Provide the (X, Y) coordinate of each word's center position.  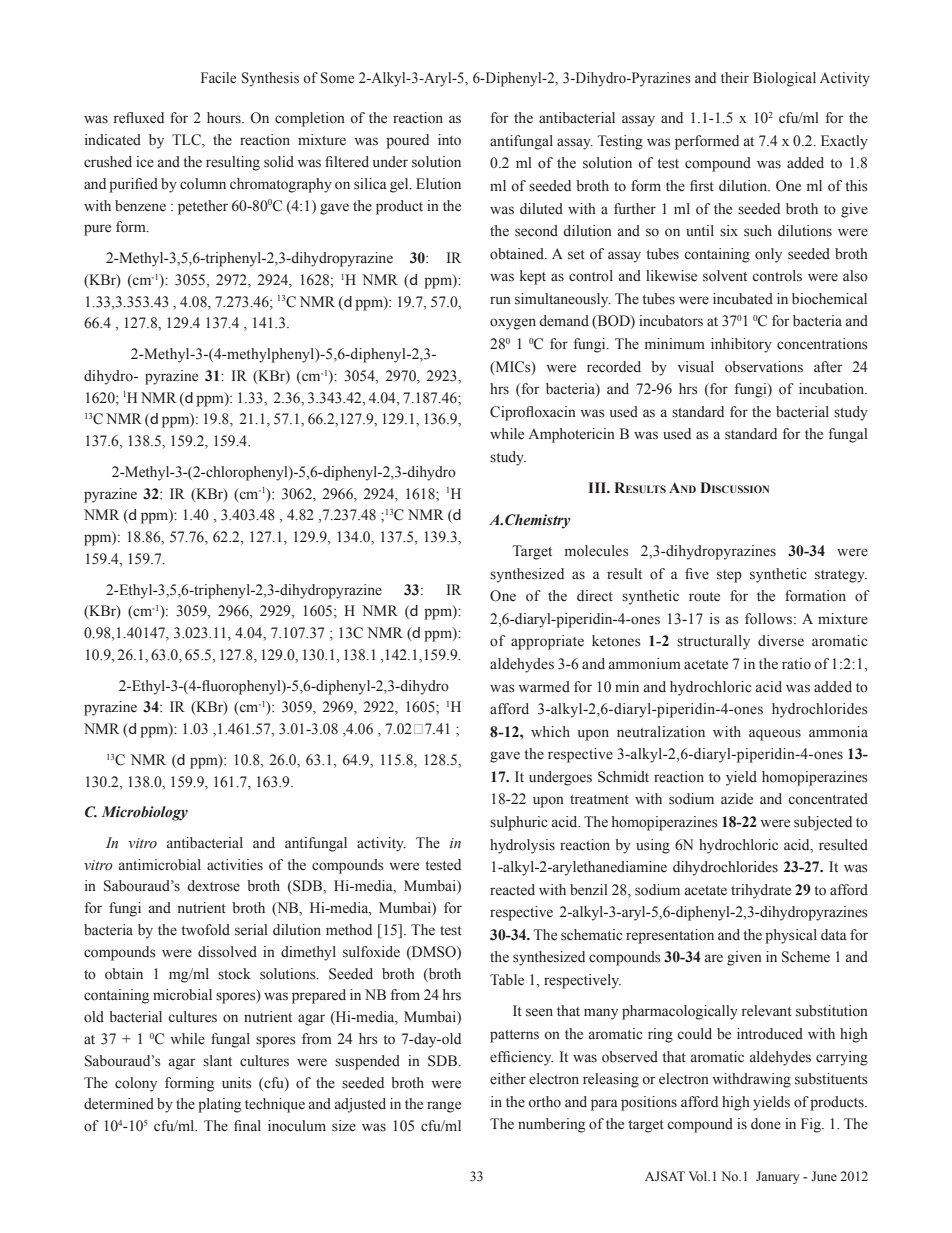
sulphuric (519, 823)
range (444, 1107)
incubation (833, 389)
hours (225, 118)
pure (97, 230)
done (766, 1124)
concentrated (828, 799)
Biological (784, 79)
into (449, 140)
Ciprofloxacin (533, 413)
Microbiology (145, 813)
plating (219, 1105)
